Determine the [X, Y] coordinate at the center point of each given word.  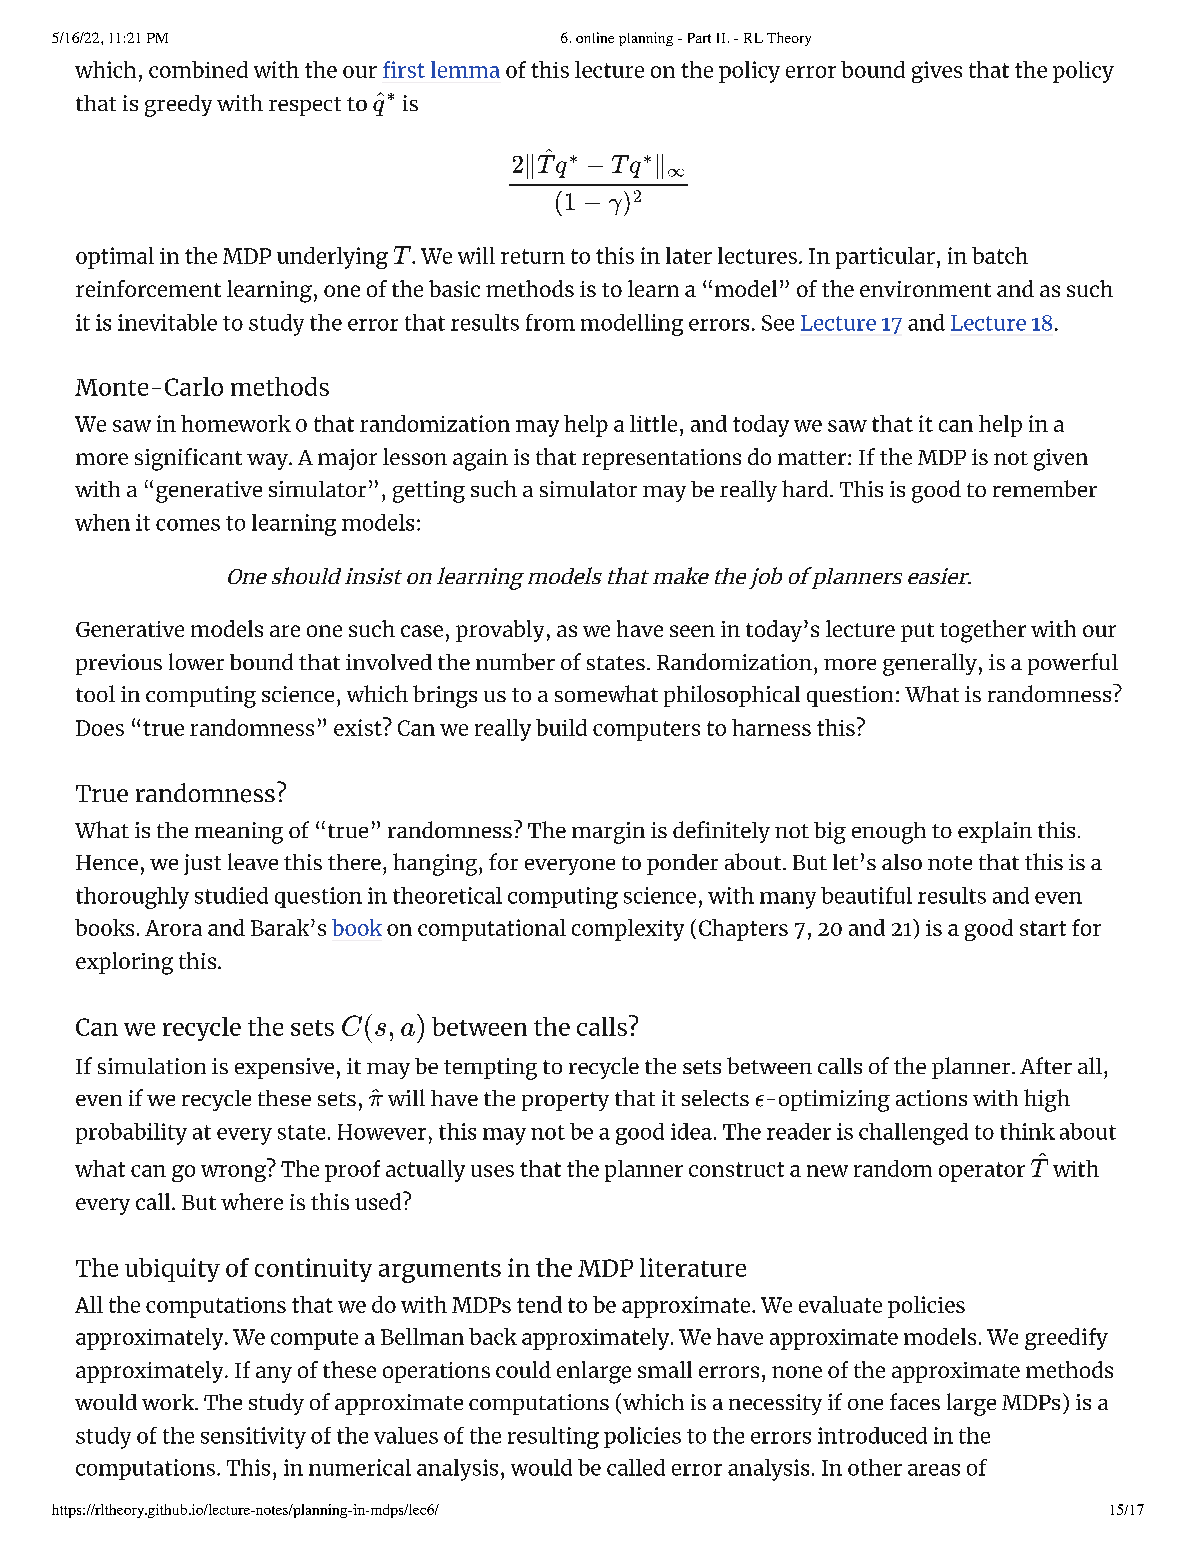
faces [915, 1401]
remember [1045, 488]
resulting [553, 1438]
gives [937, 72]
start [1043, 928]
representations [661, 459]
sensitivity [253, 1438]
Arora [173, 928]
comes [188, 525]
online [595, 37]
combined [198, 69]
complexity [628, 930]
